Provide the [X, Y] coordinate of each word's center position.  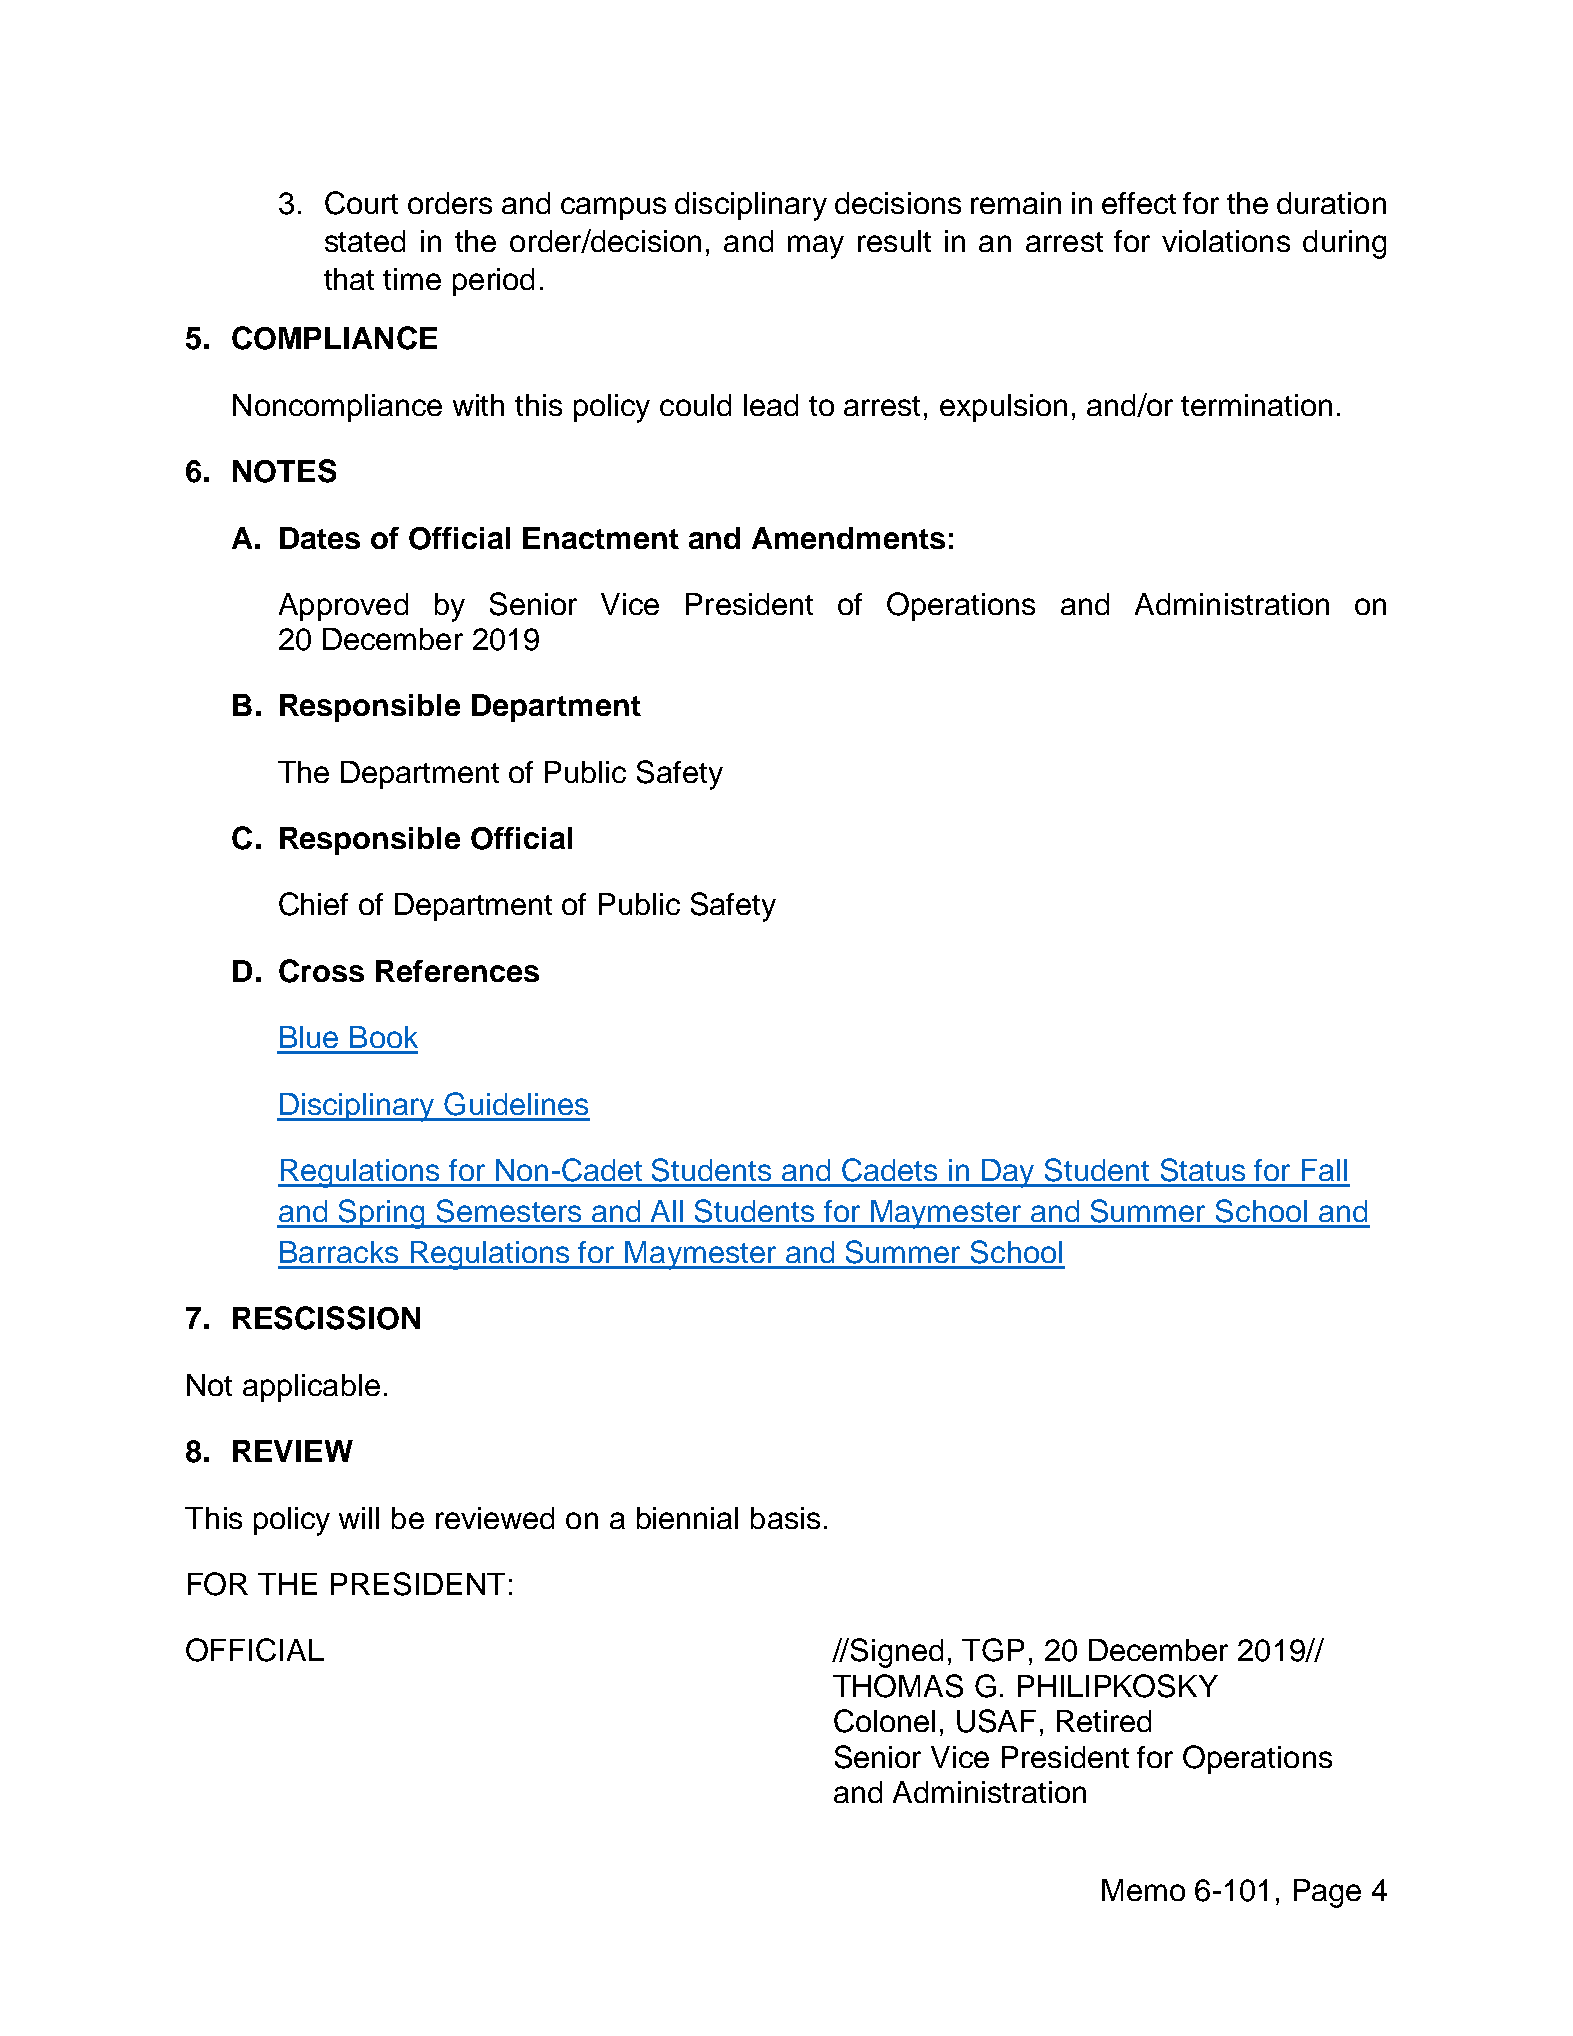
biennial [687, 1518]
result [894, 241]
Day [1009, 1173]
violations [1226, 241]
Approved [343, 607]
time [412, 279]
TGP [993, 1650]
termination [1256, 405]
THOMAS [898, 1686]
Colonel [884, 1721]
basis [785, 1518]
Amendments [848, 538]
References [457, 971]
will [359, 1518]
